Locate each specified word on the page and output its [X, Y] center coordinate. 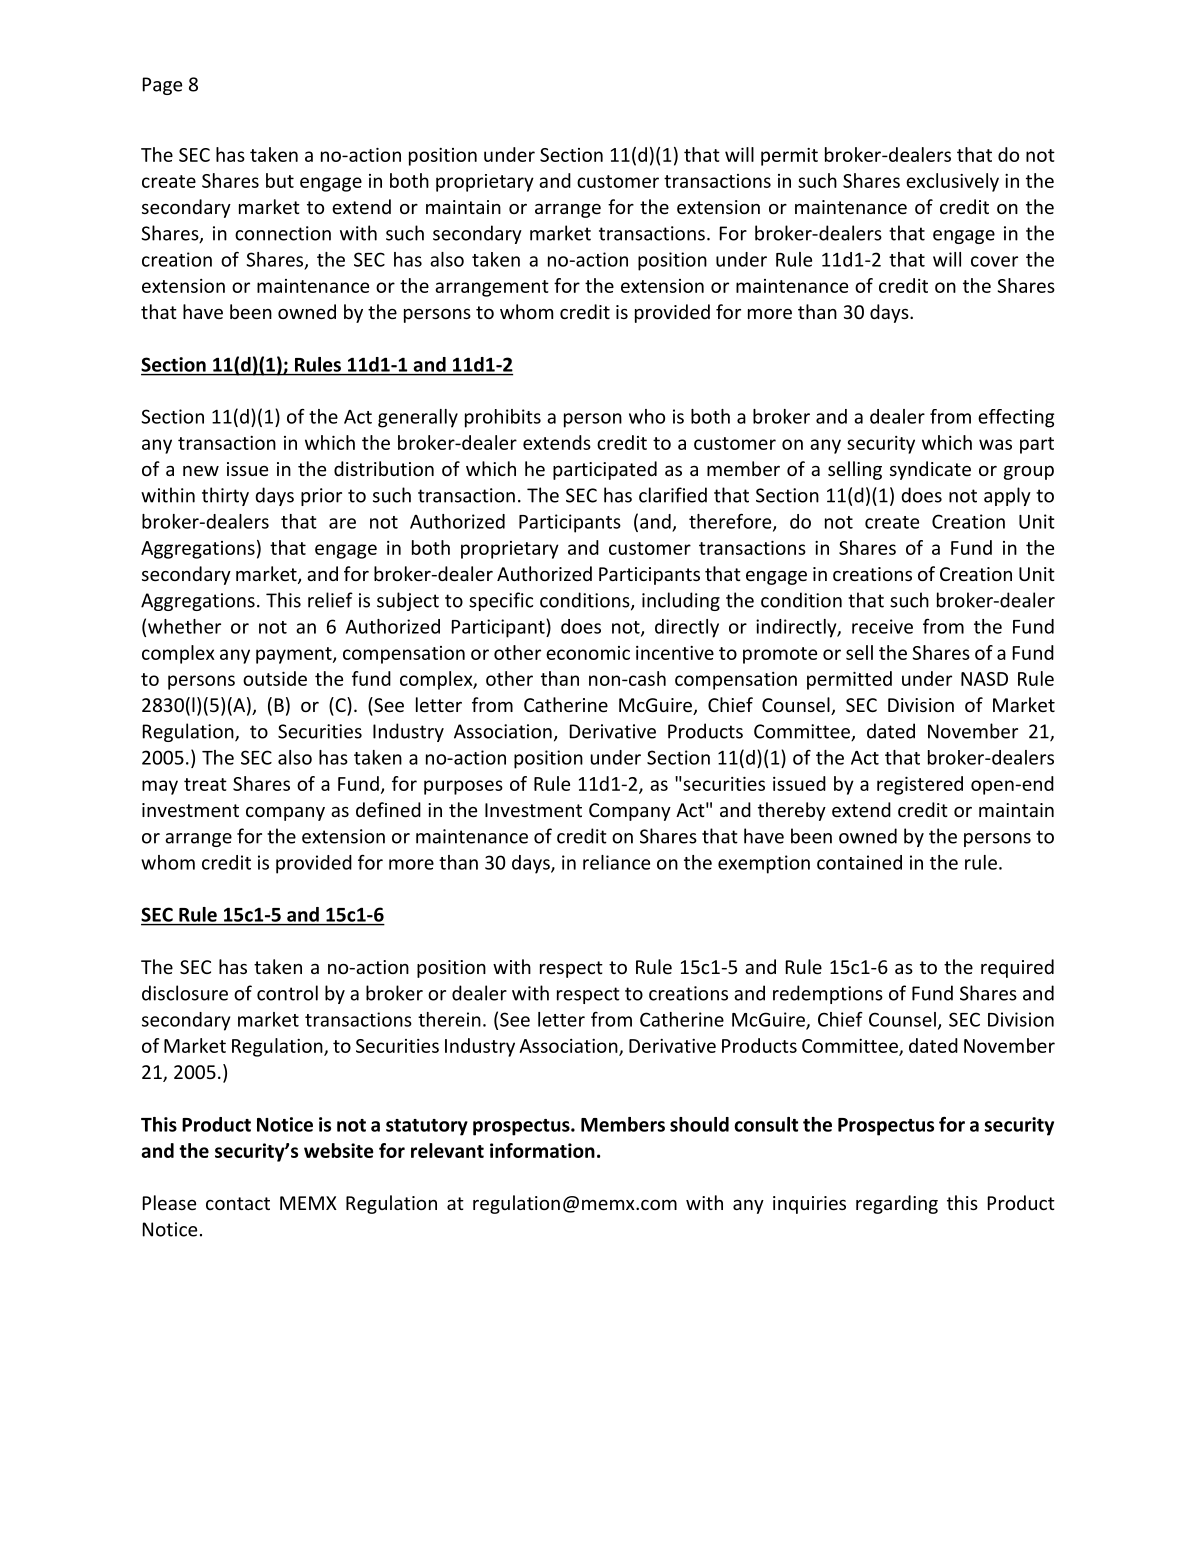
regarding [897, 1204]
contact [238, 1203]
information [542, 1150]
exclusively [952, 182]
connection [283, 233]
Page [162, 86]
